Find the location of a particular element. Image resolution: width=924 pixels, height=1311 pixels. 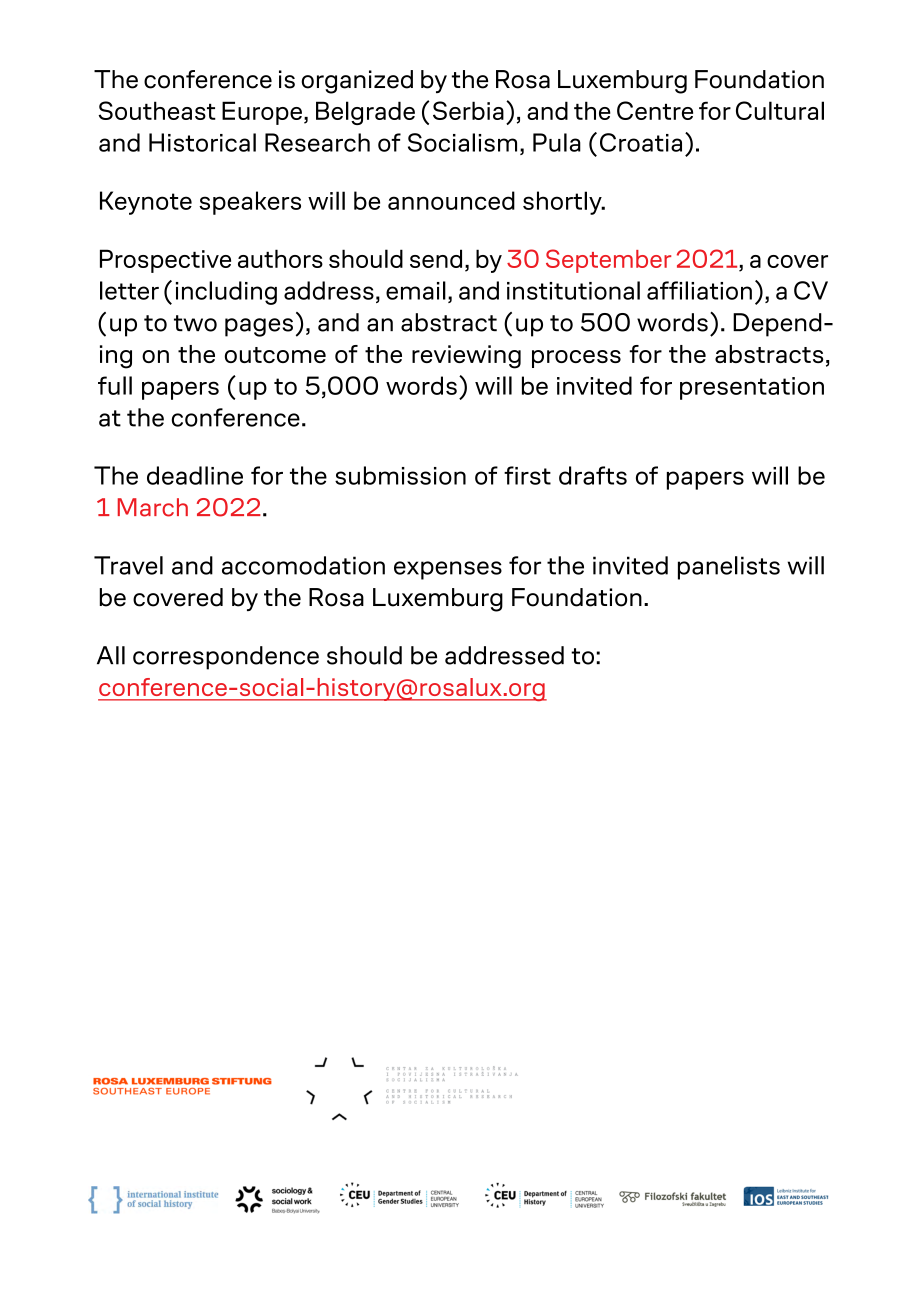

submission is located at coordinates (400, 475).
